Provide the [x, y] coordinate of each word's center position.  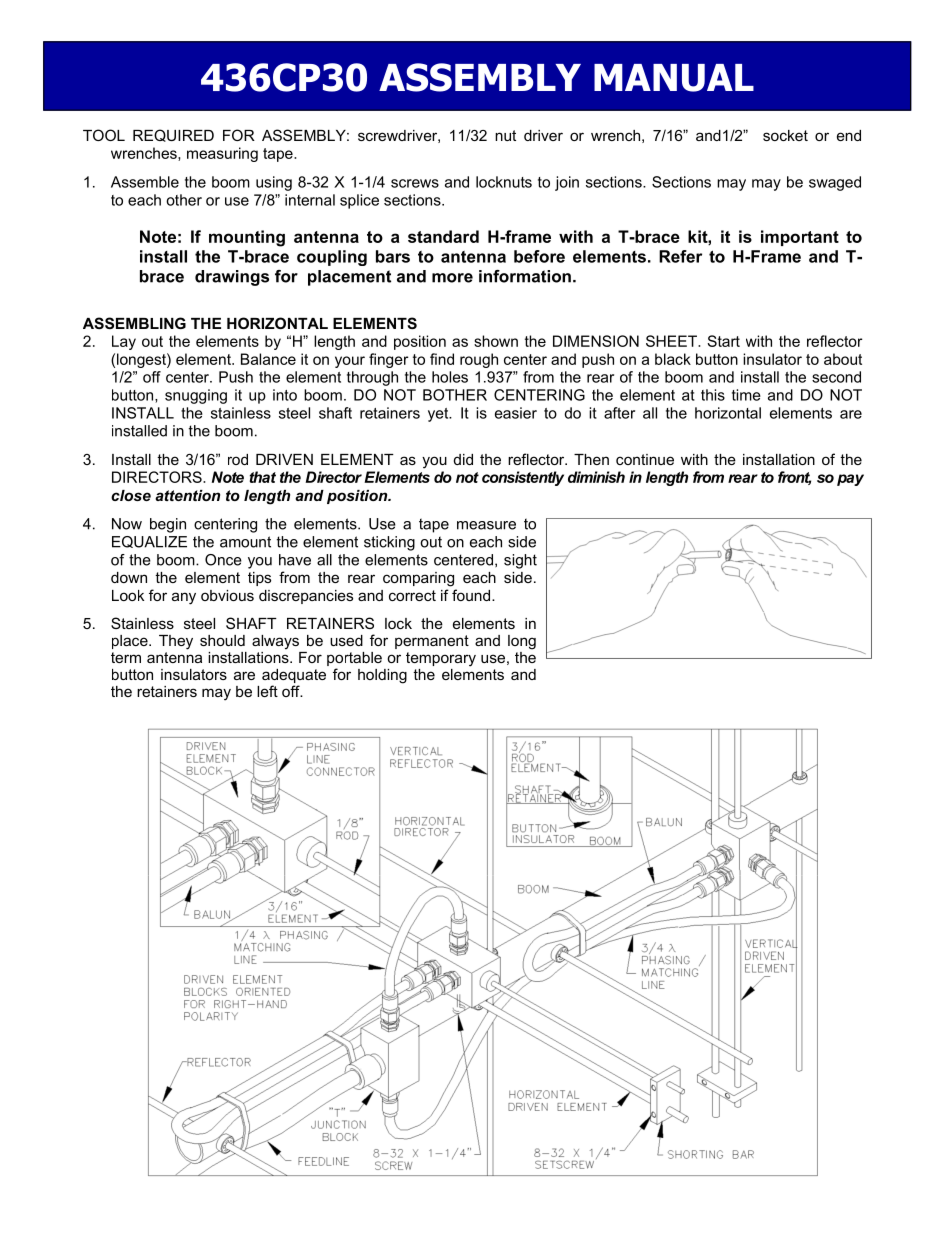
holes [450, 377]
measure [486, 525]
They [176, 642]
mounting [247, 238]
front [794, 478]
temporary [441, 659]
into [285, 395]
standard [443, 236]
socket [785, 135]
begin [168, 525]
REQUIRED [173, 135]
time [746, 395]
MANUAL [674, 78]
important [800, 238]
